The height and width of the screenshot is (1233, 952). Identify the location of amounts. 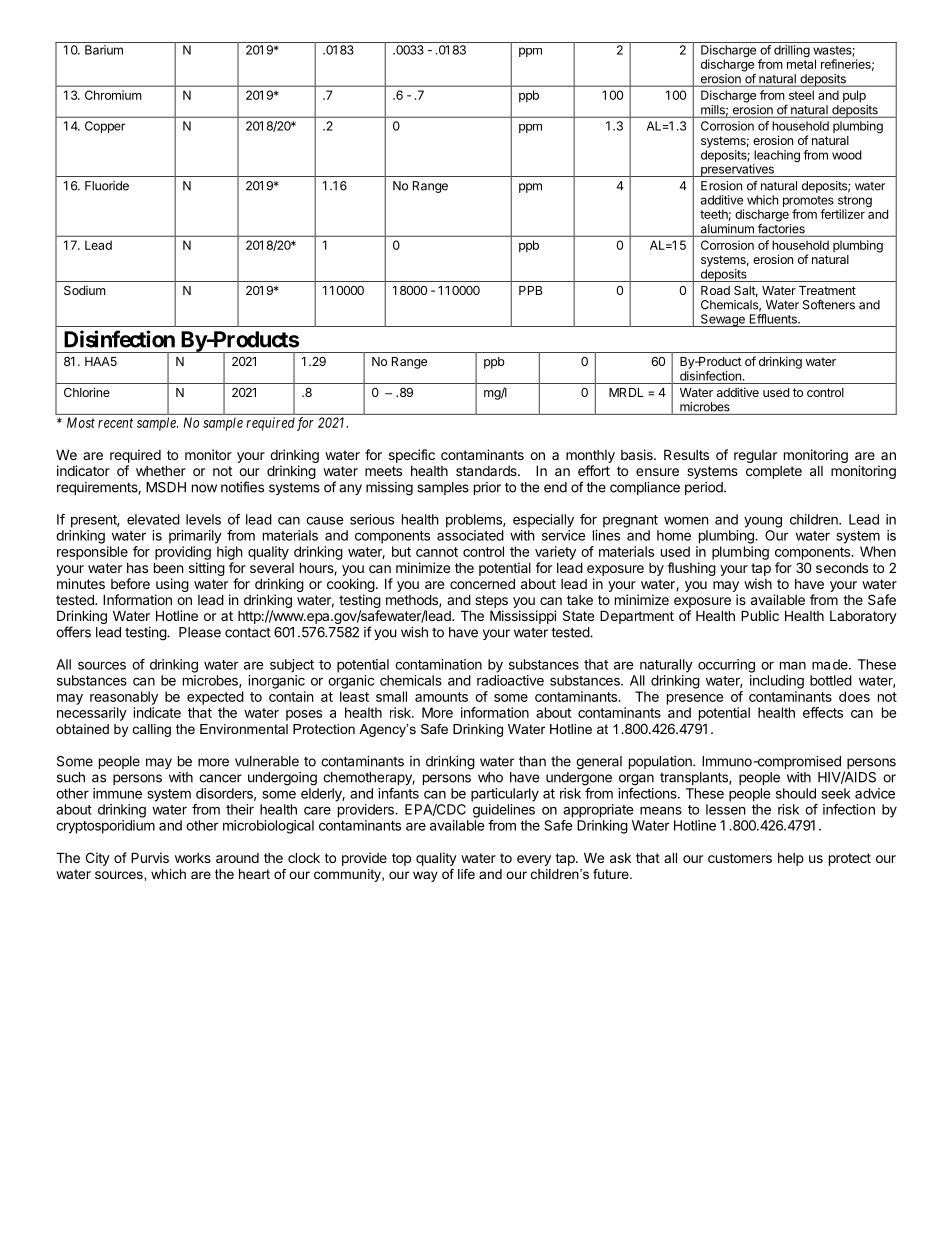
(441, 697).
